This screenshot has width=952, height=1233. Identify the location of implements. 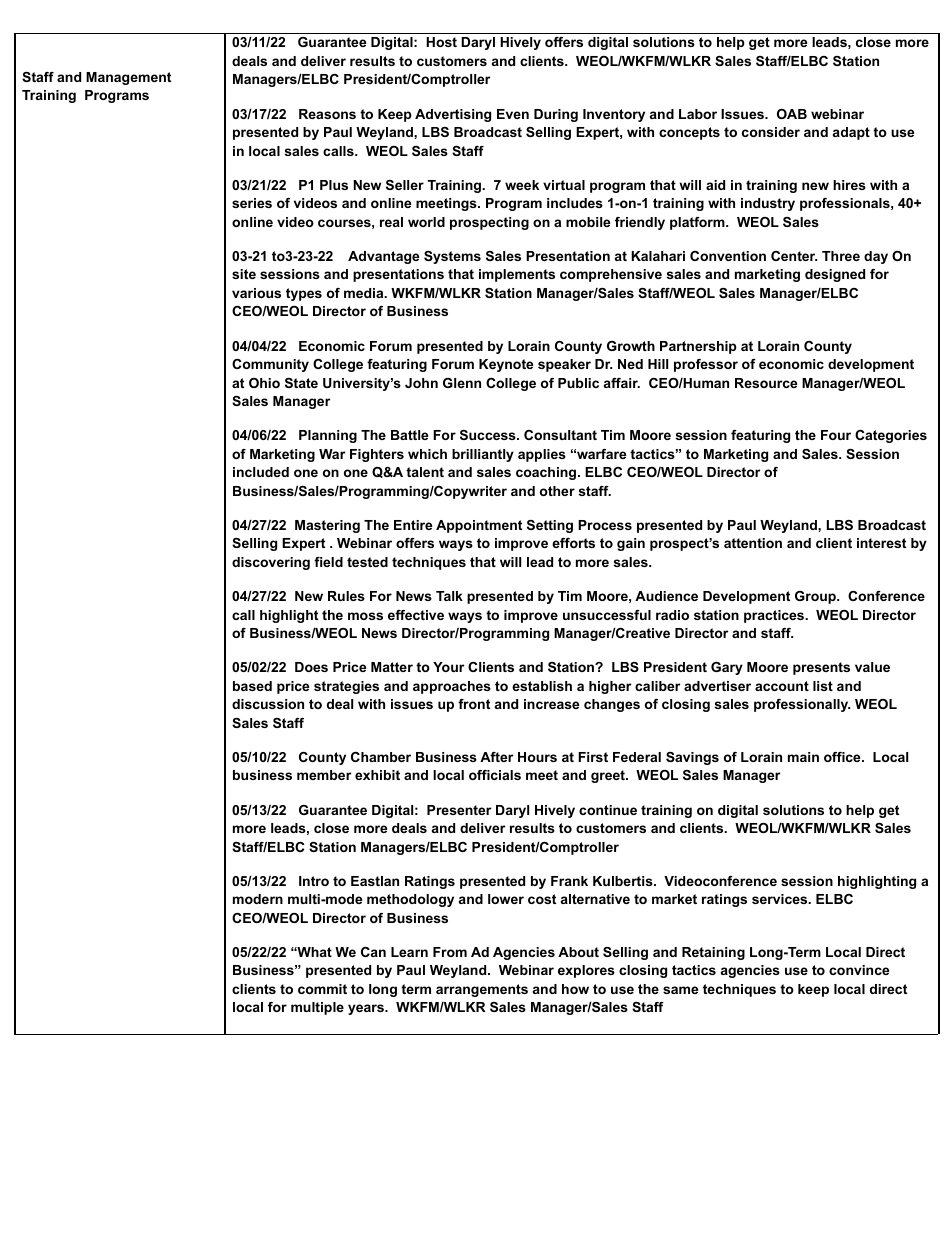
(517, 275).
